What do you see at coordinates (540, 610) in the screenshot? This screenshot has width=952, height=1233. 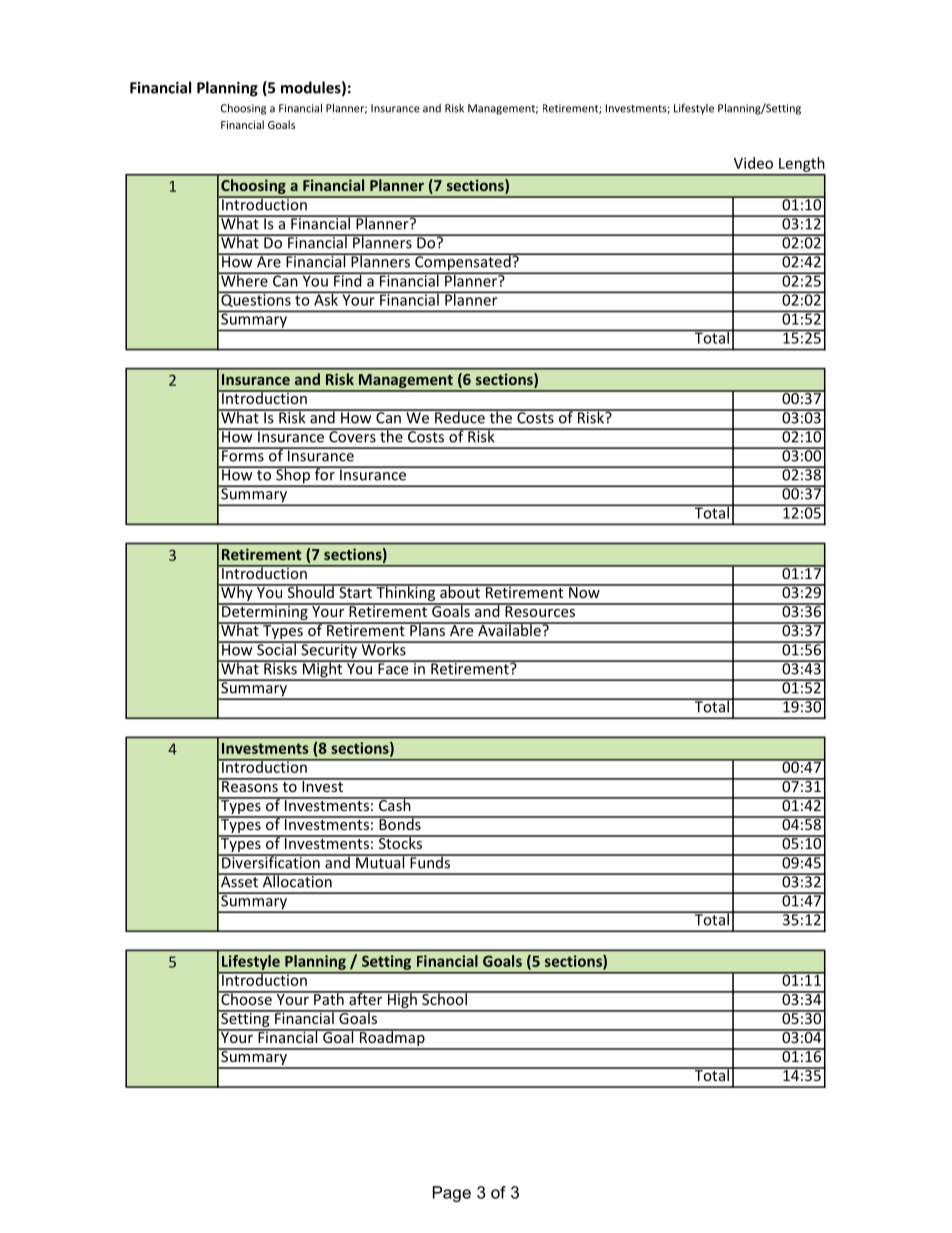 I see `Resources` at bounding box center [540, 610].
